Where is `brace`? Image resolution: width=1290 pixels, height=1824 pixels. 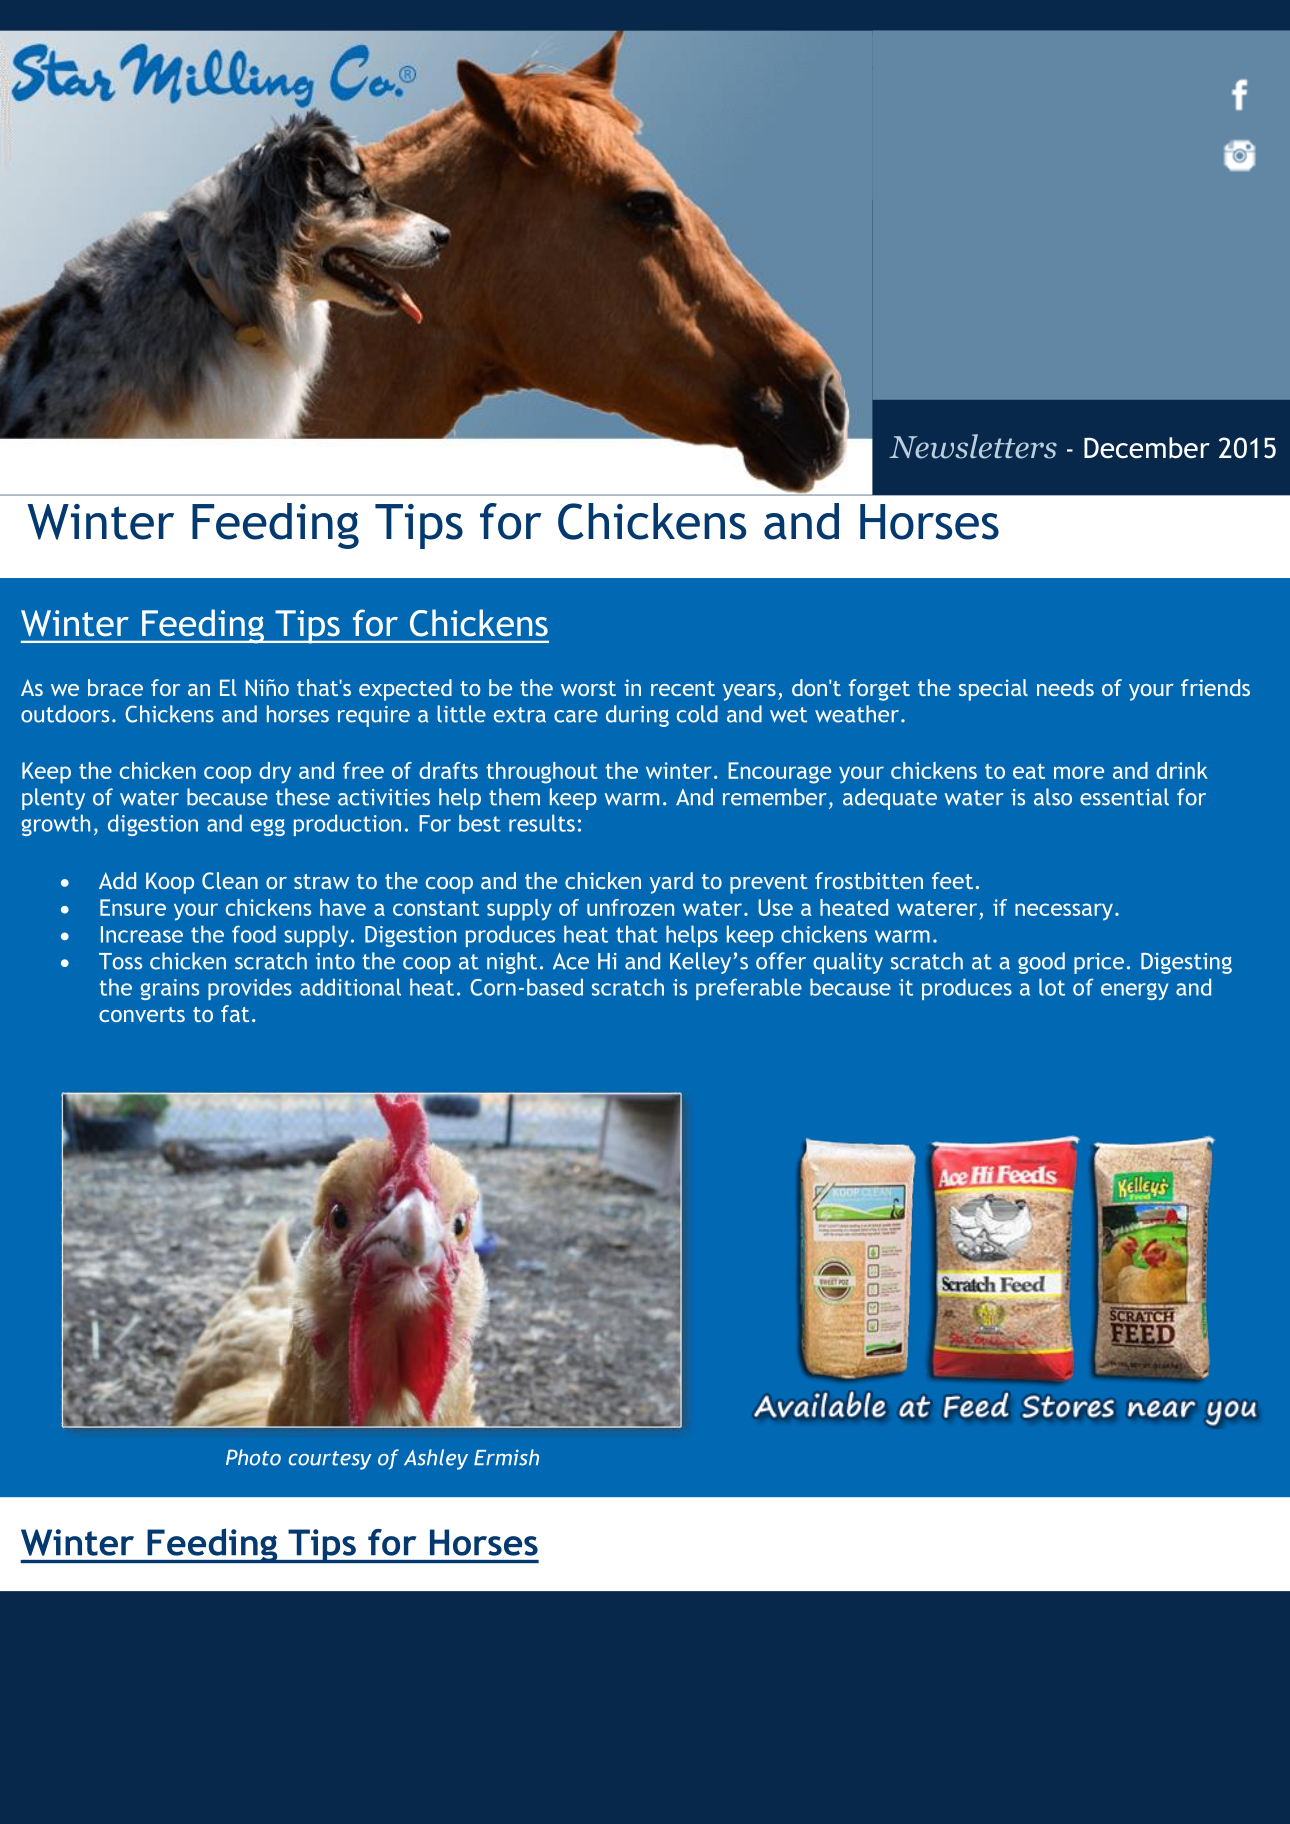 brace is located at coordinates (115, 687).
